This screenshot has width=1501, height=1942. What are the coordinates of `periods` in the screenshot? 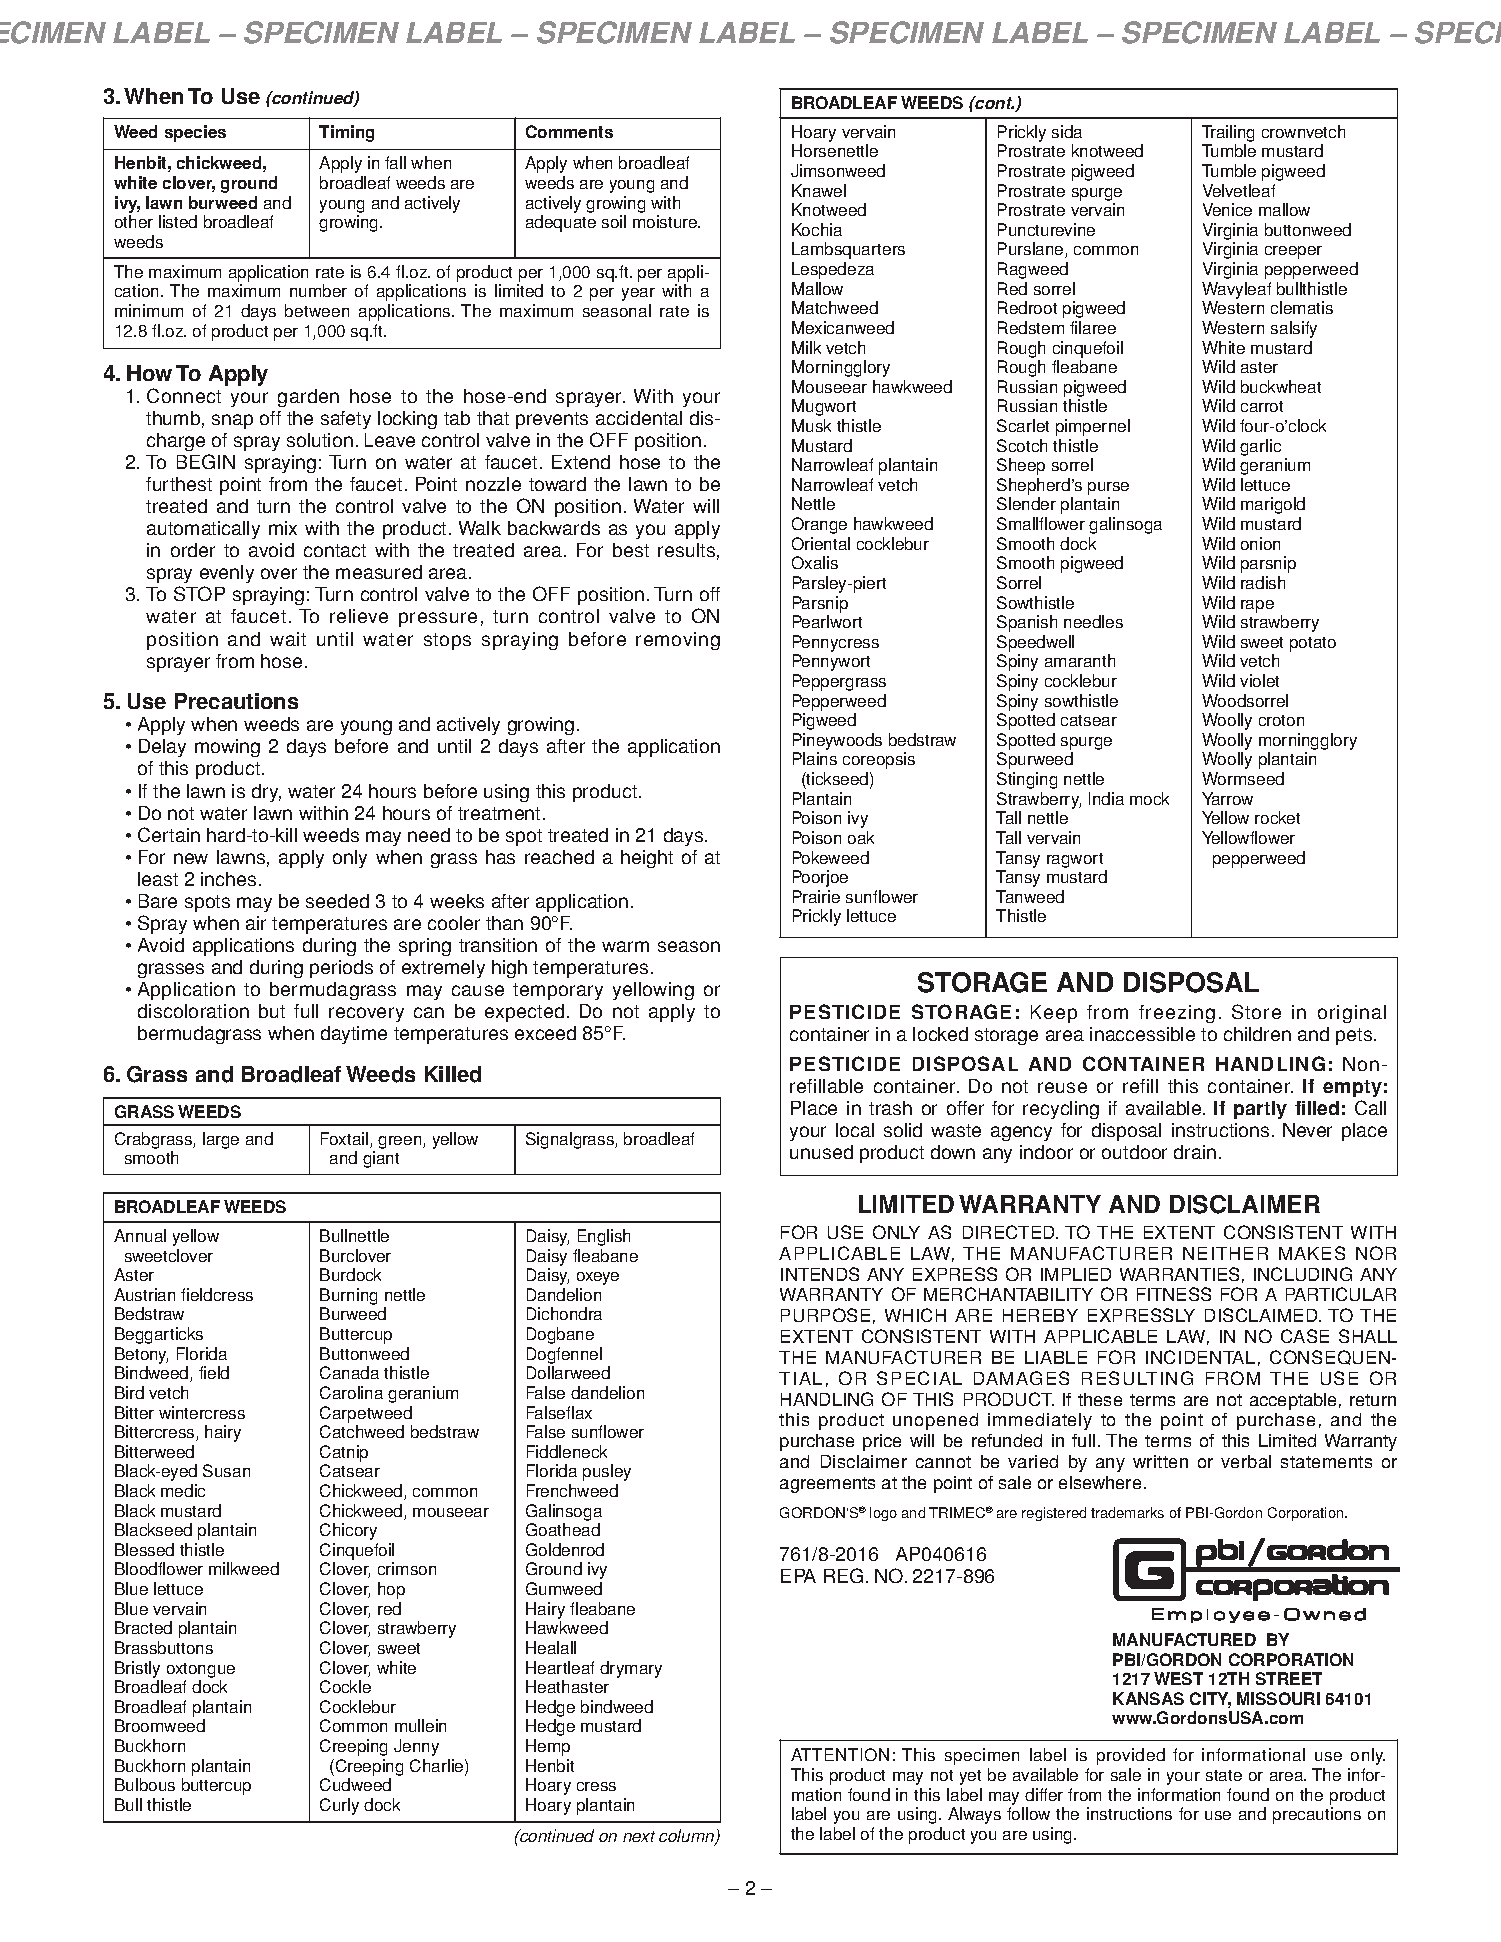 It's located at (341, 969).
